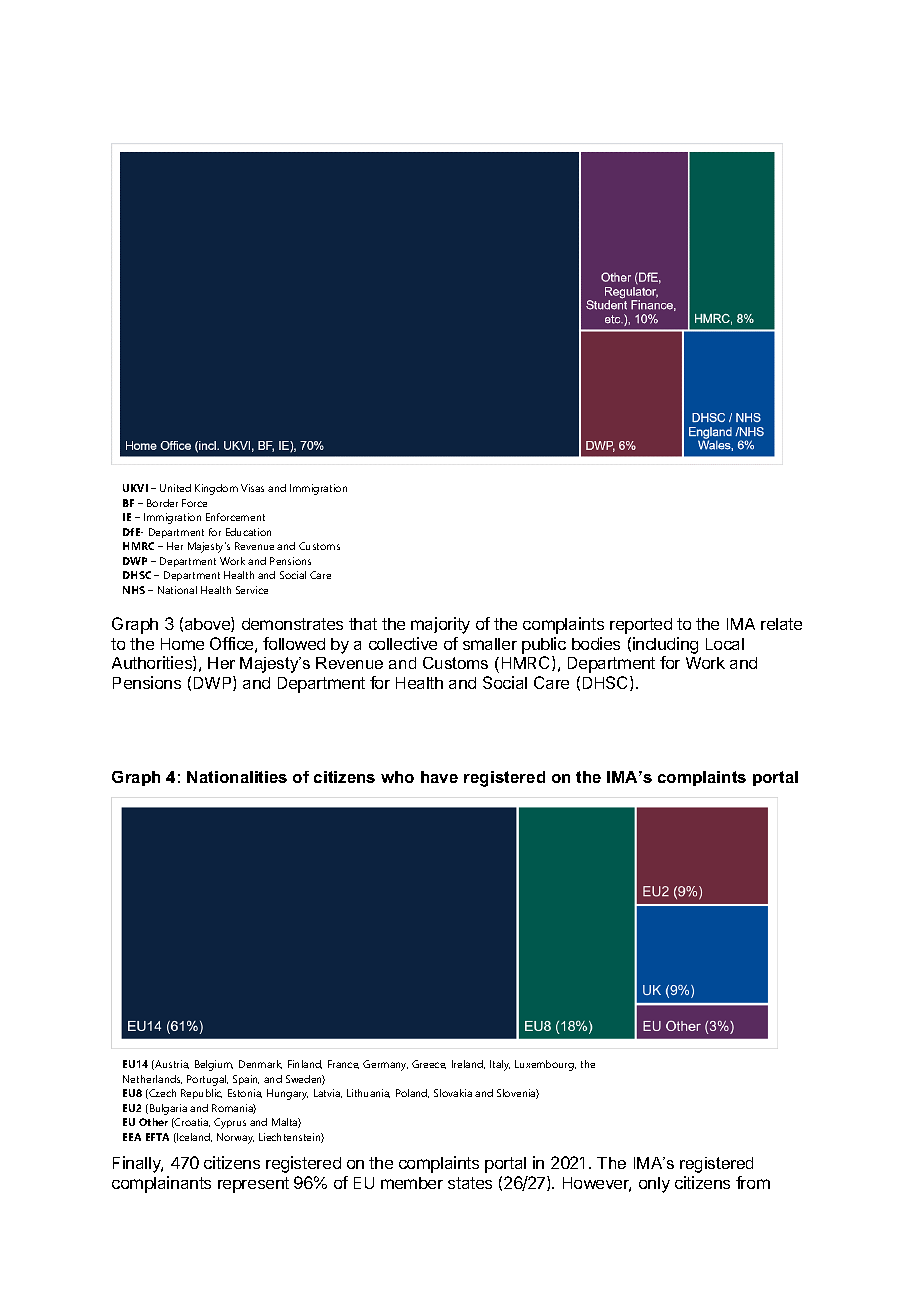 Image resolution: width=924 pixels, height=1308 pixels. What do you see at coordinates (500, 1065) in the screenshot?
I see `Italy` at bounding box center [500, 1065].
